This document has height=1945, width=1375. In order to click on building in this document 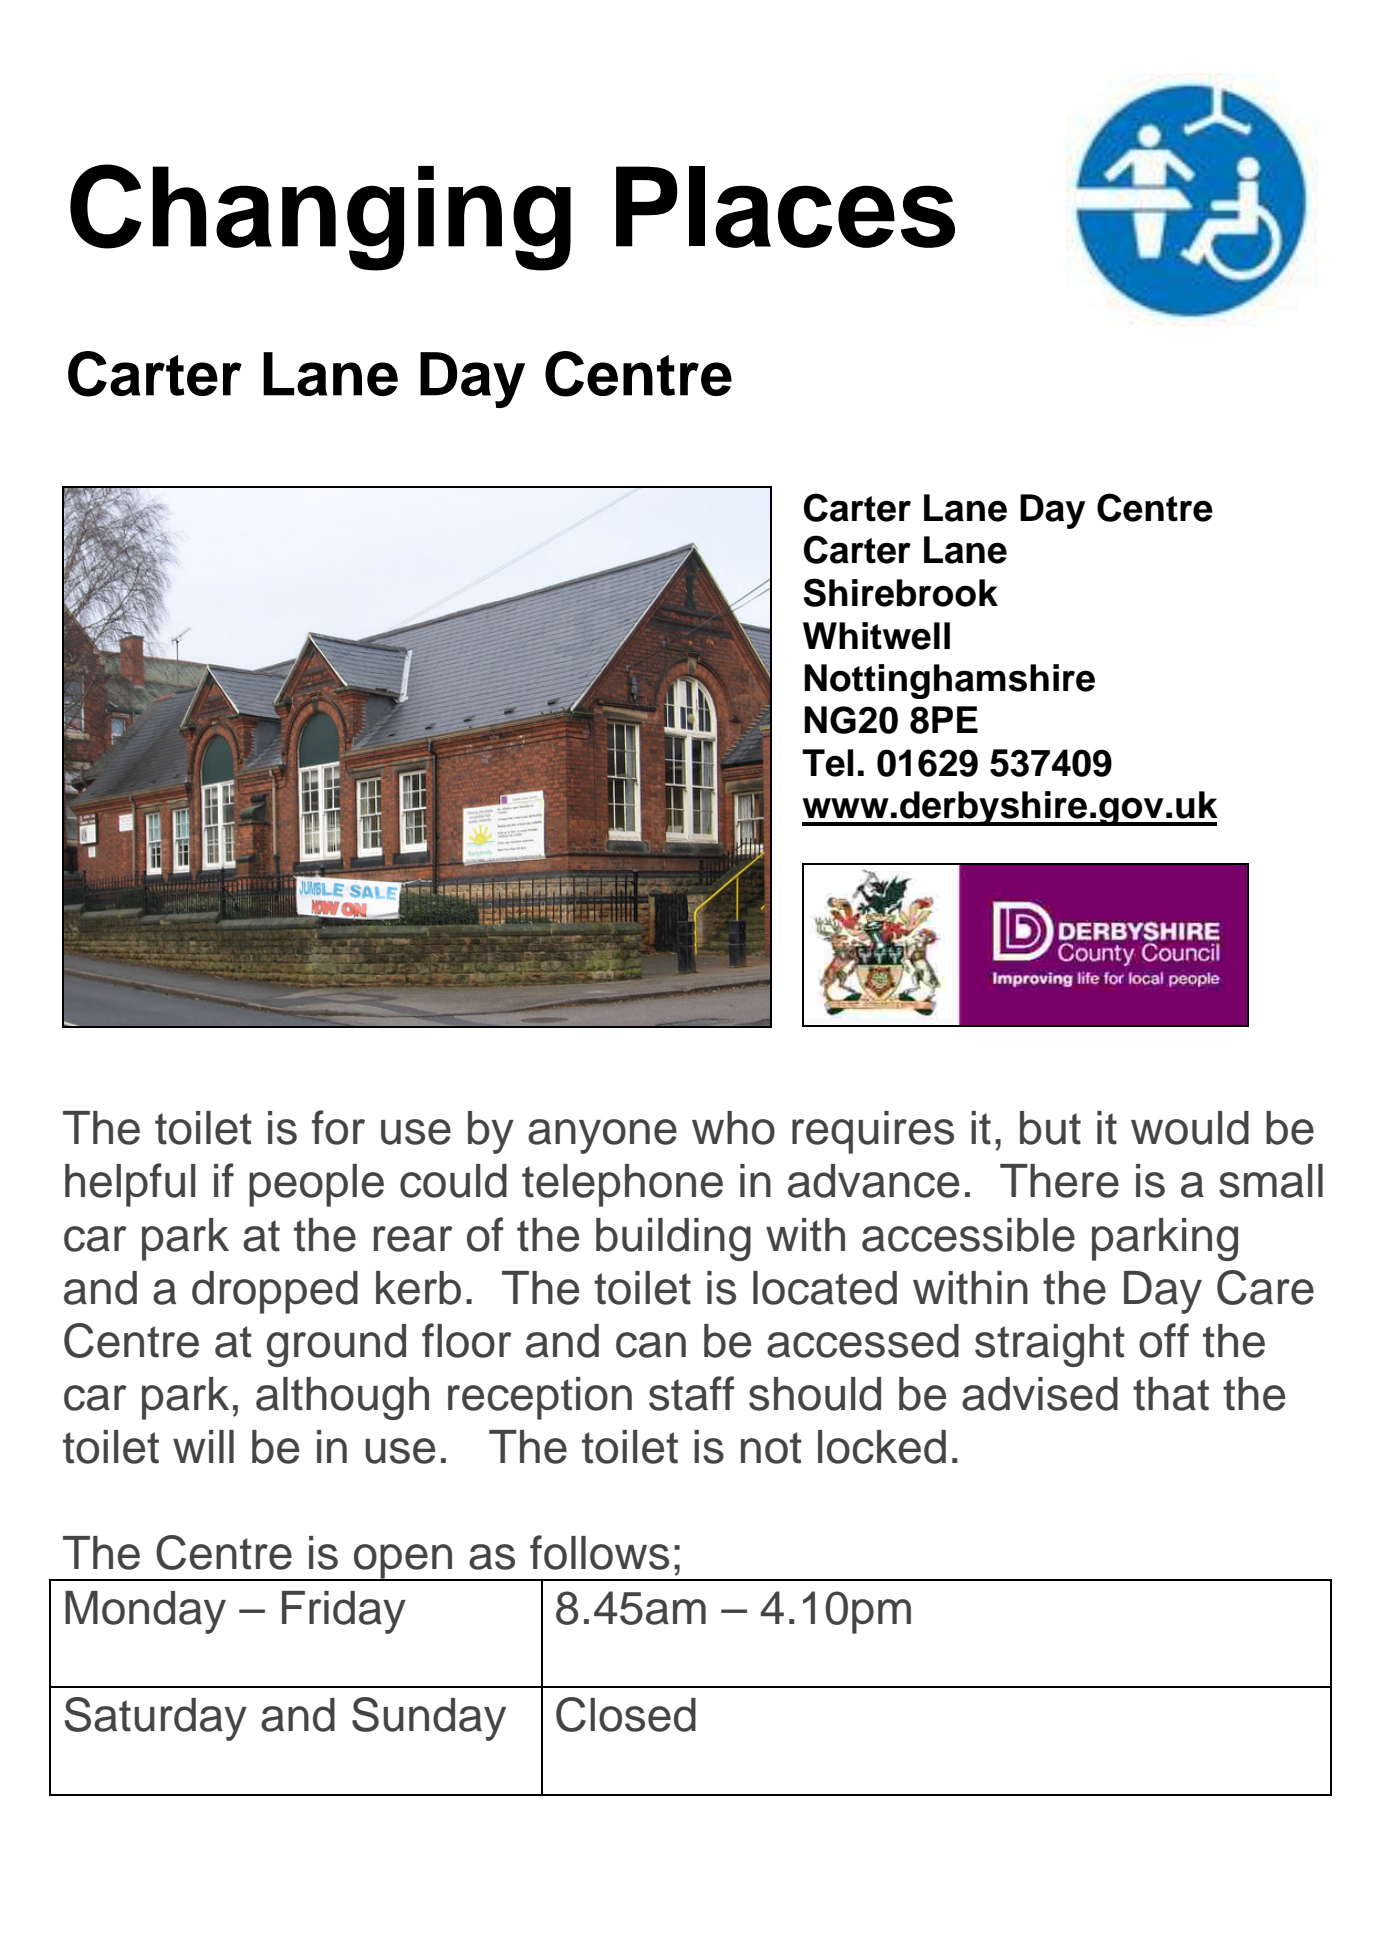, I will do `click(673, 1239)`.
